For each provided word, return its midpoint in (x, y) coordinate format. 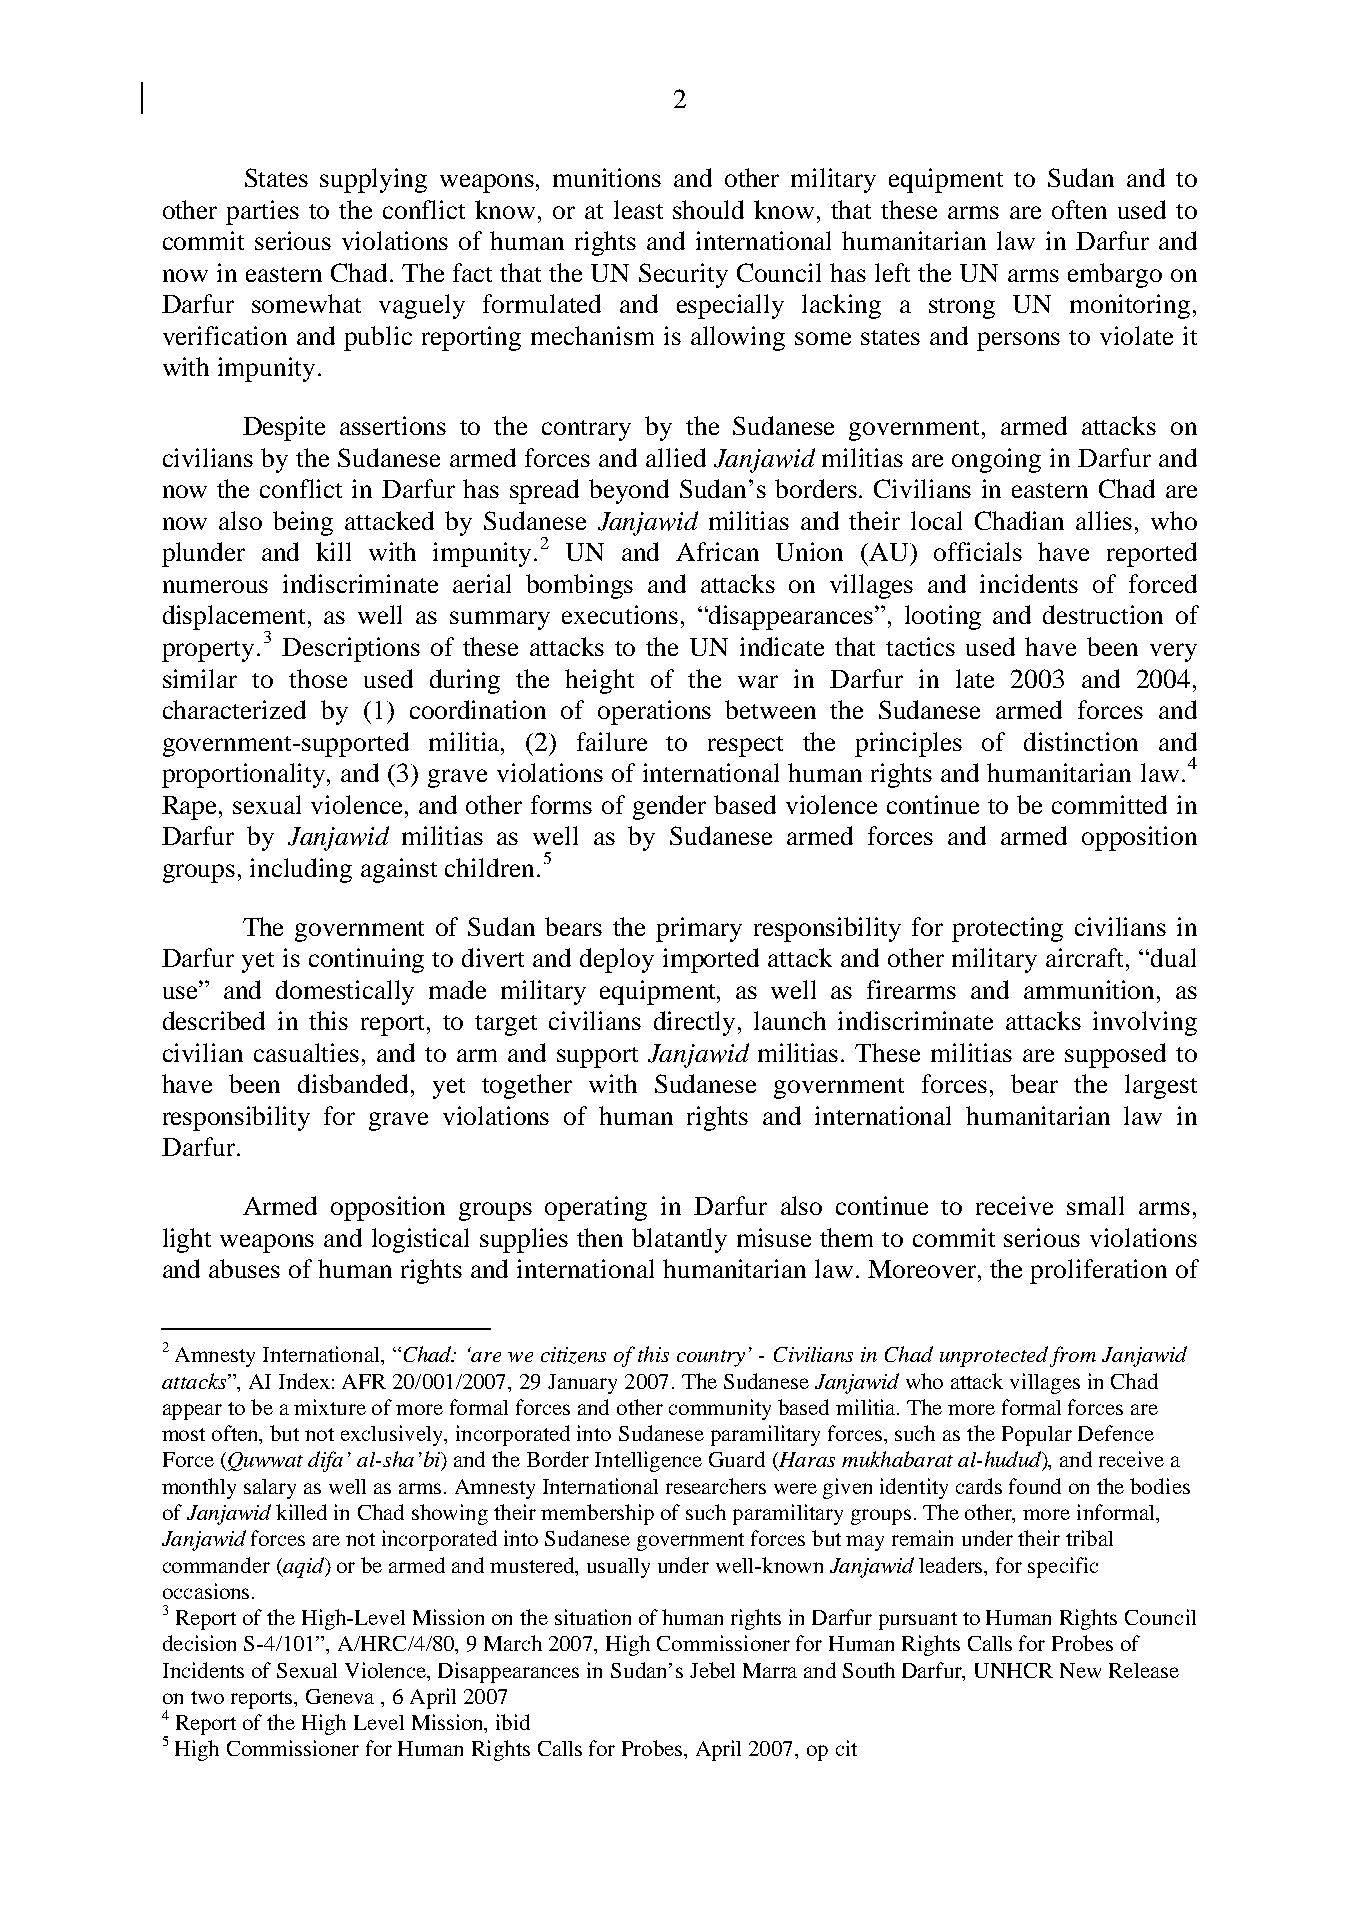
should (708, 209)
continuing (366, 960)
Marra (770, 1670)
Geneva (340, 1696)
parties (262, 212)
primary (699, 929)
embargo (1115, 275)
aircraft (1086, 957)
